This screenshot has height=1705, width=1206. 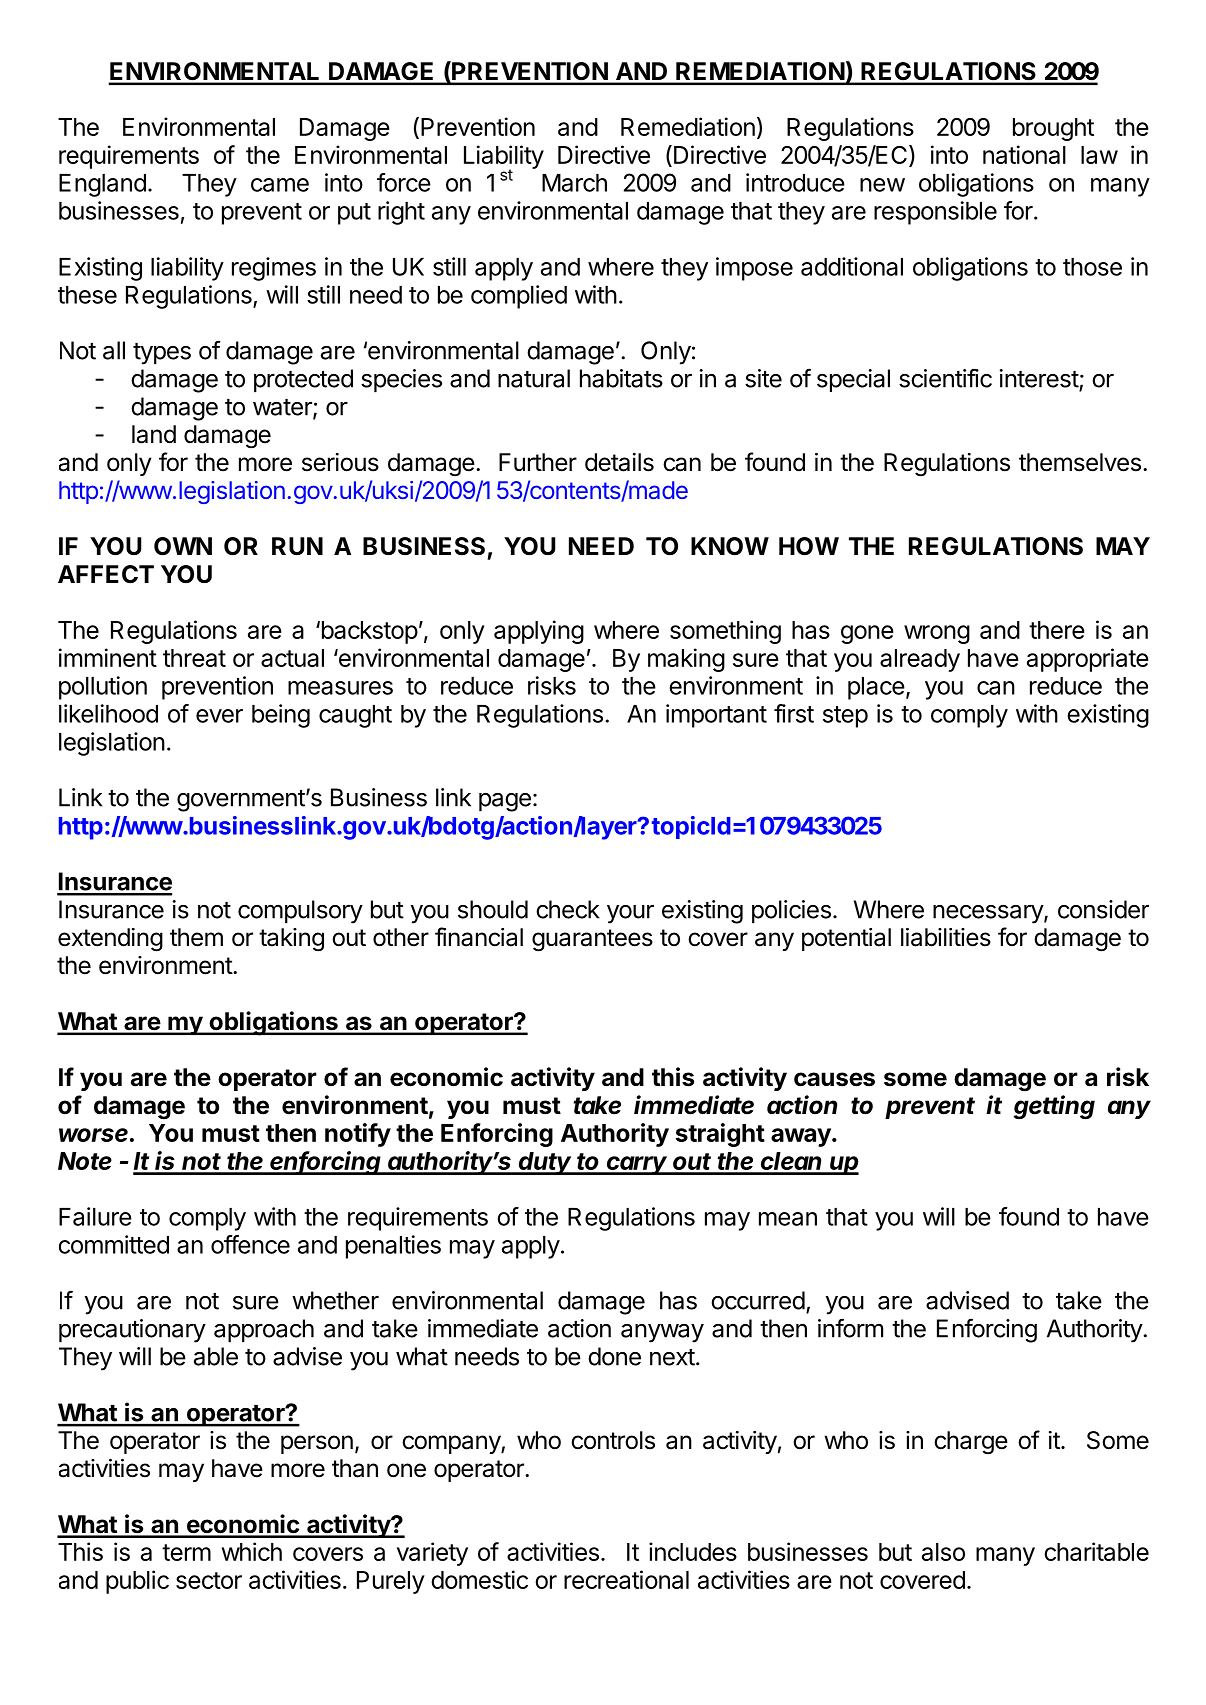 What do you see at coordinates (943, 1552) in the screenshot?
I see `also` at bounding box center [943, 1552].
